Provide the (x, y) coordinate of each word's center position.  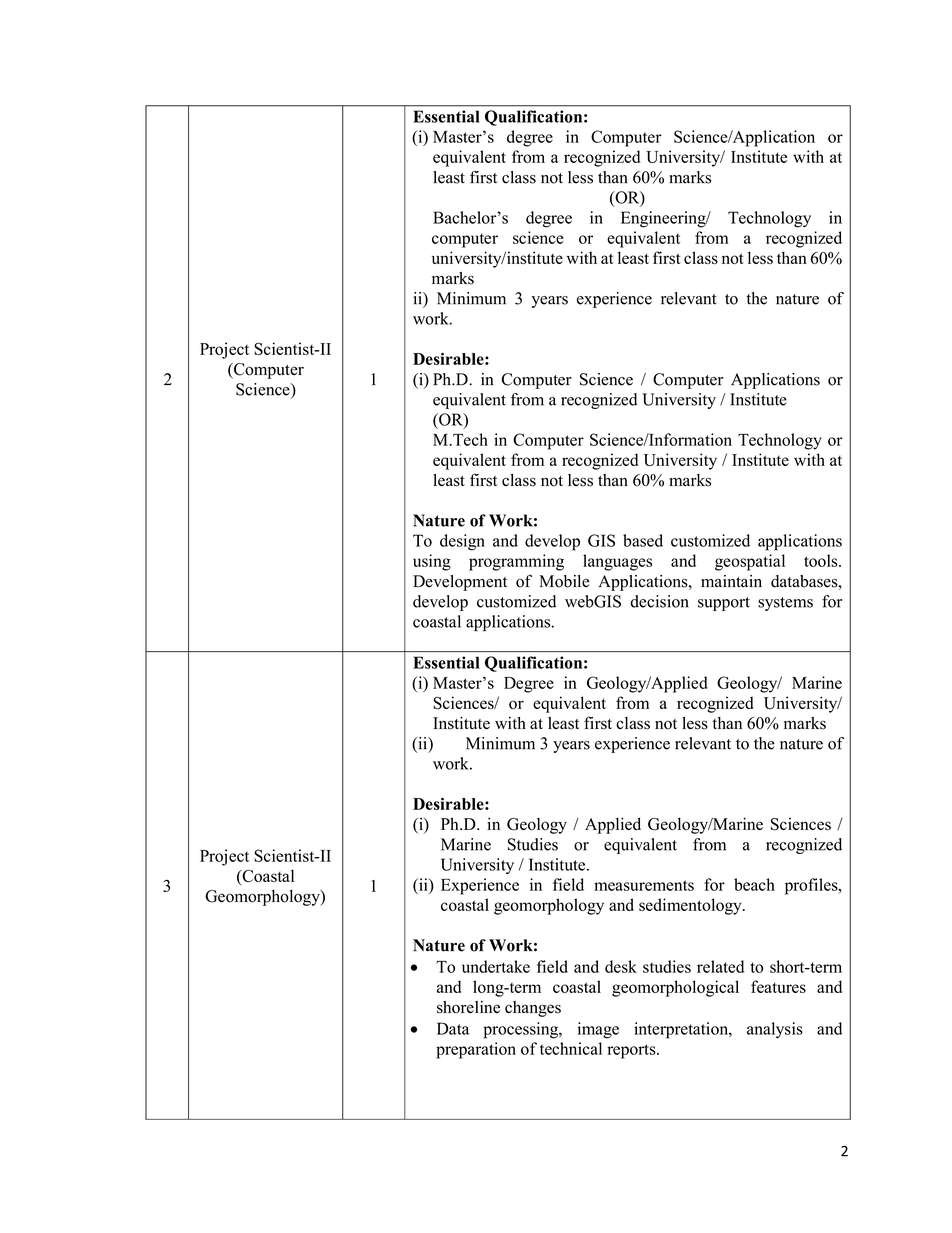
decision (659, 601)
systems (785, 604)
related (720, 966)
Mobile (564, 581)
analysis (775, 1030)
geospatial (750, 562)
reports (632, 1051)
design (462, 542)
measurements (644, 885)
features (778, 986)
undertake (496, 966)
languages (617, 562)
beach (754, 884)
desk (621, 966)
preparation (476, 1050)
